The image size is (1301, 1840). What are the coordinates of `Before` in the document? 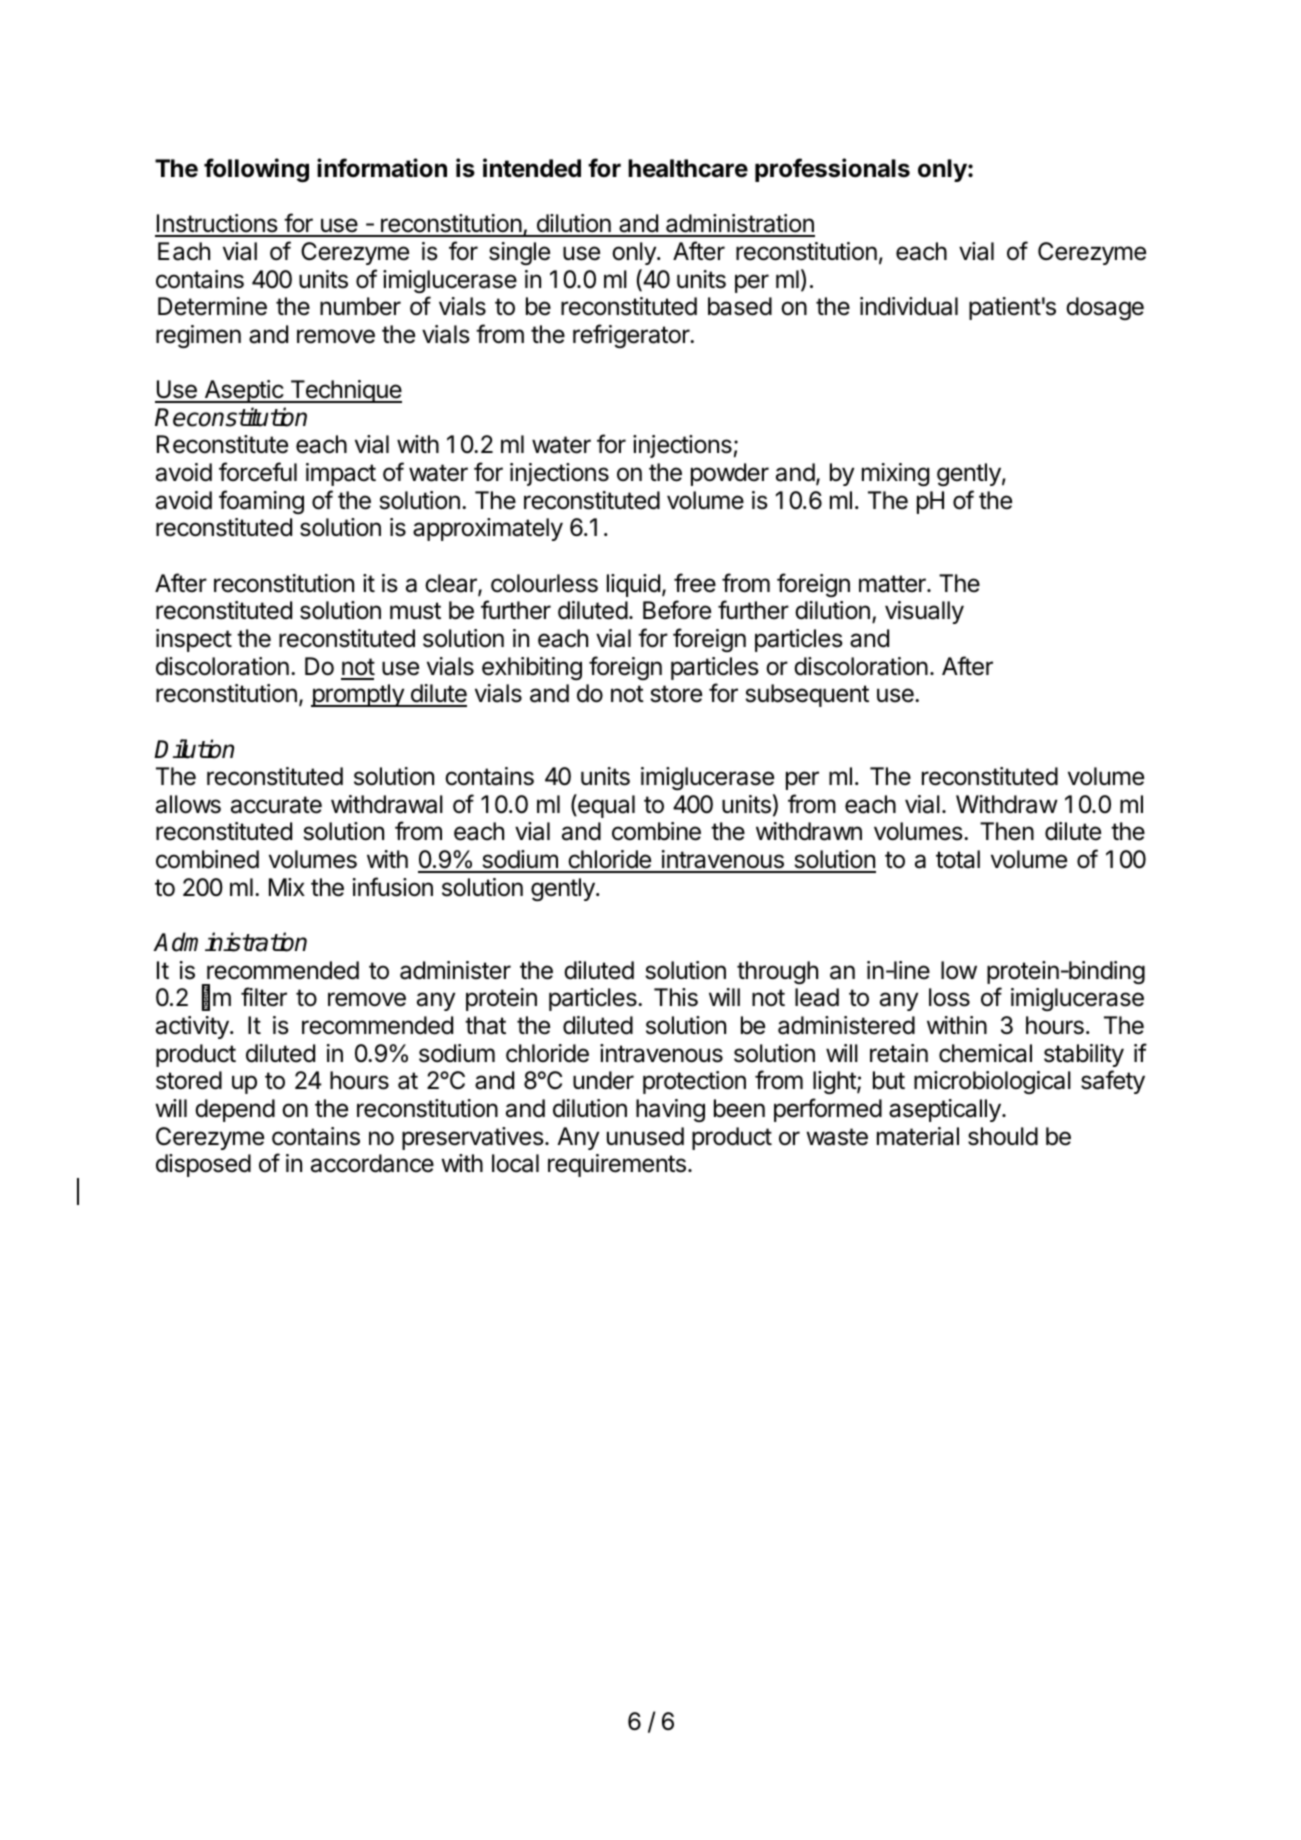 It's located at (677, 610).
